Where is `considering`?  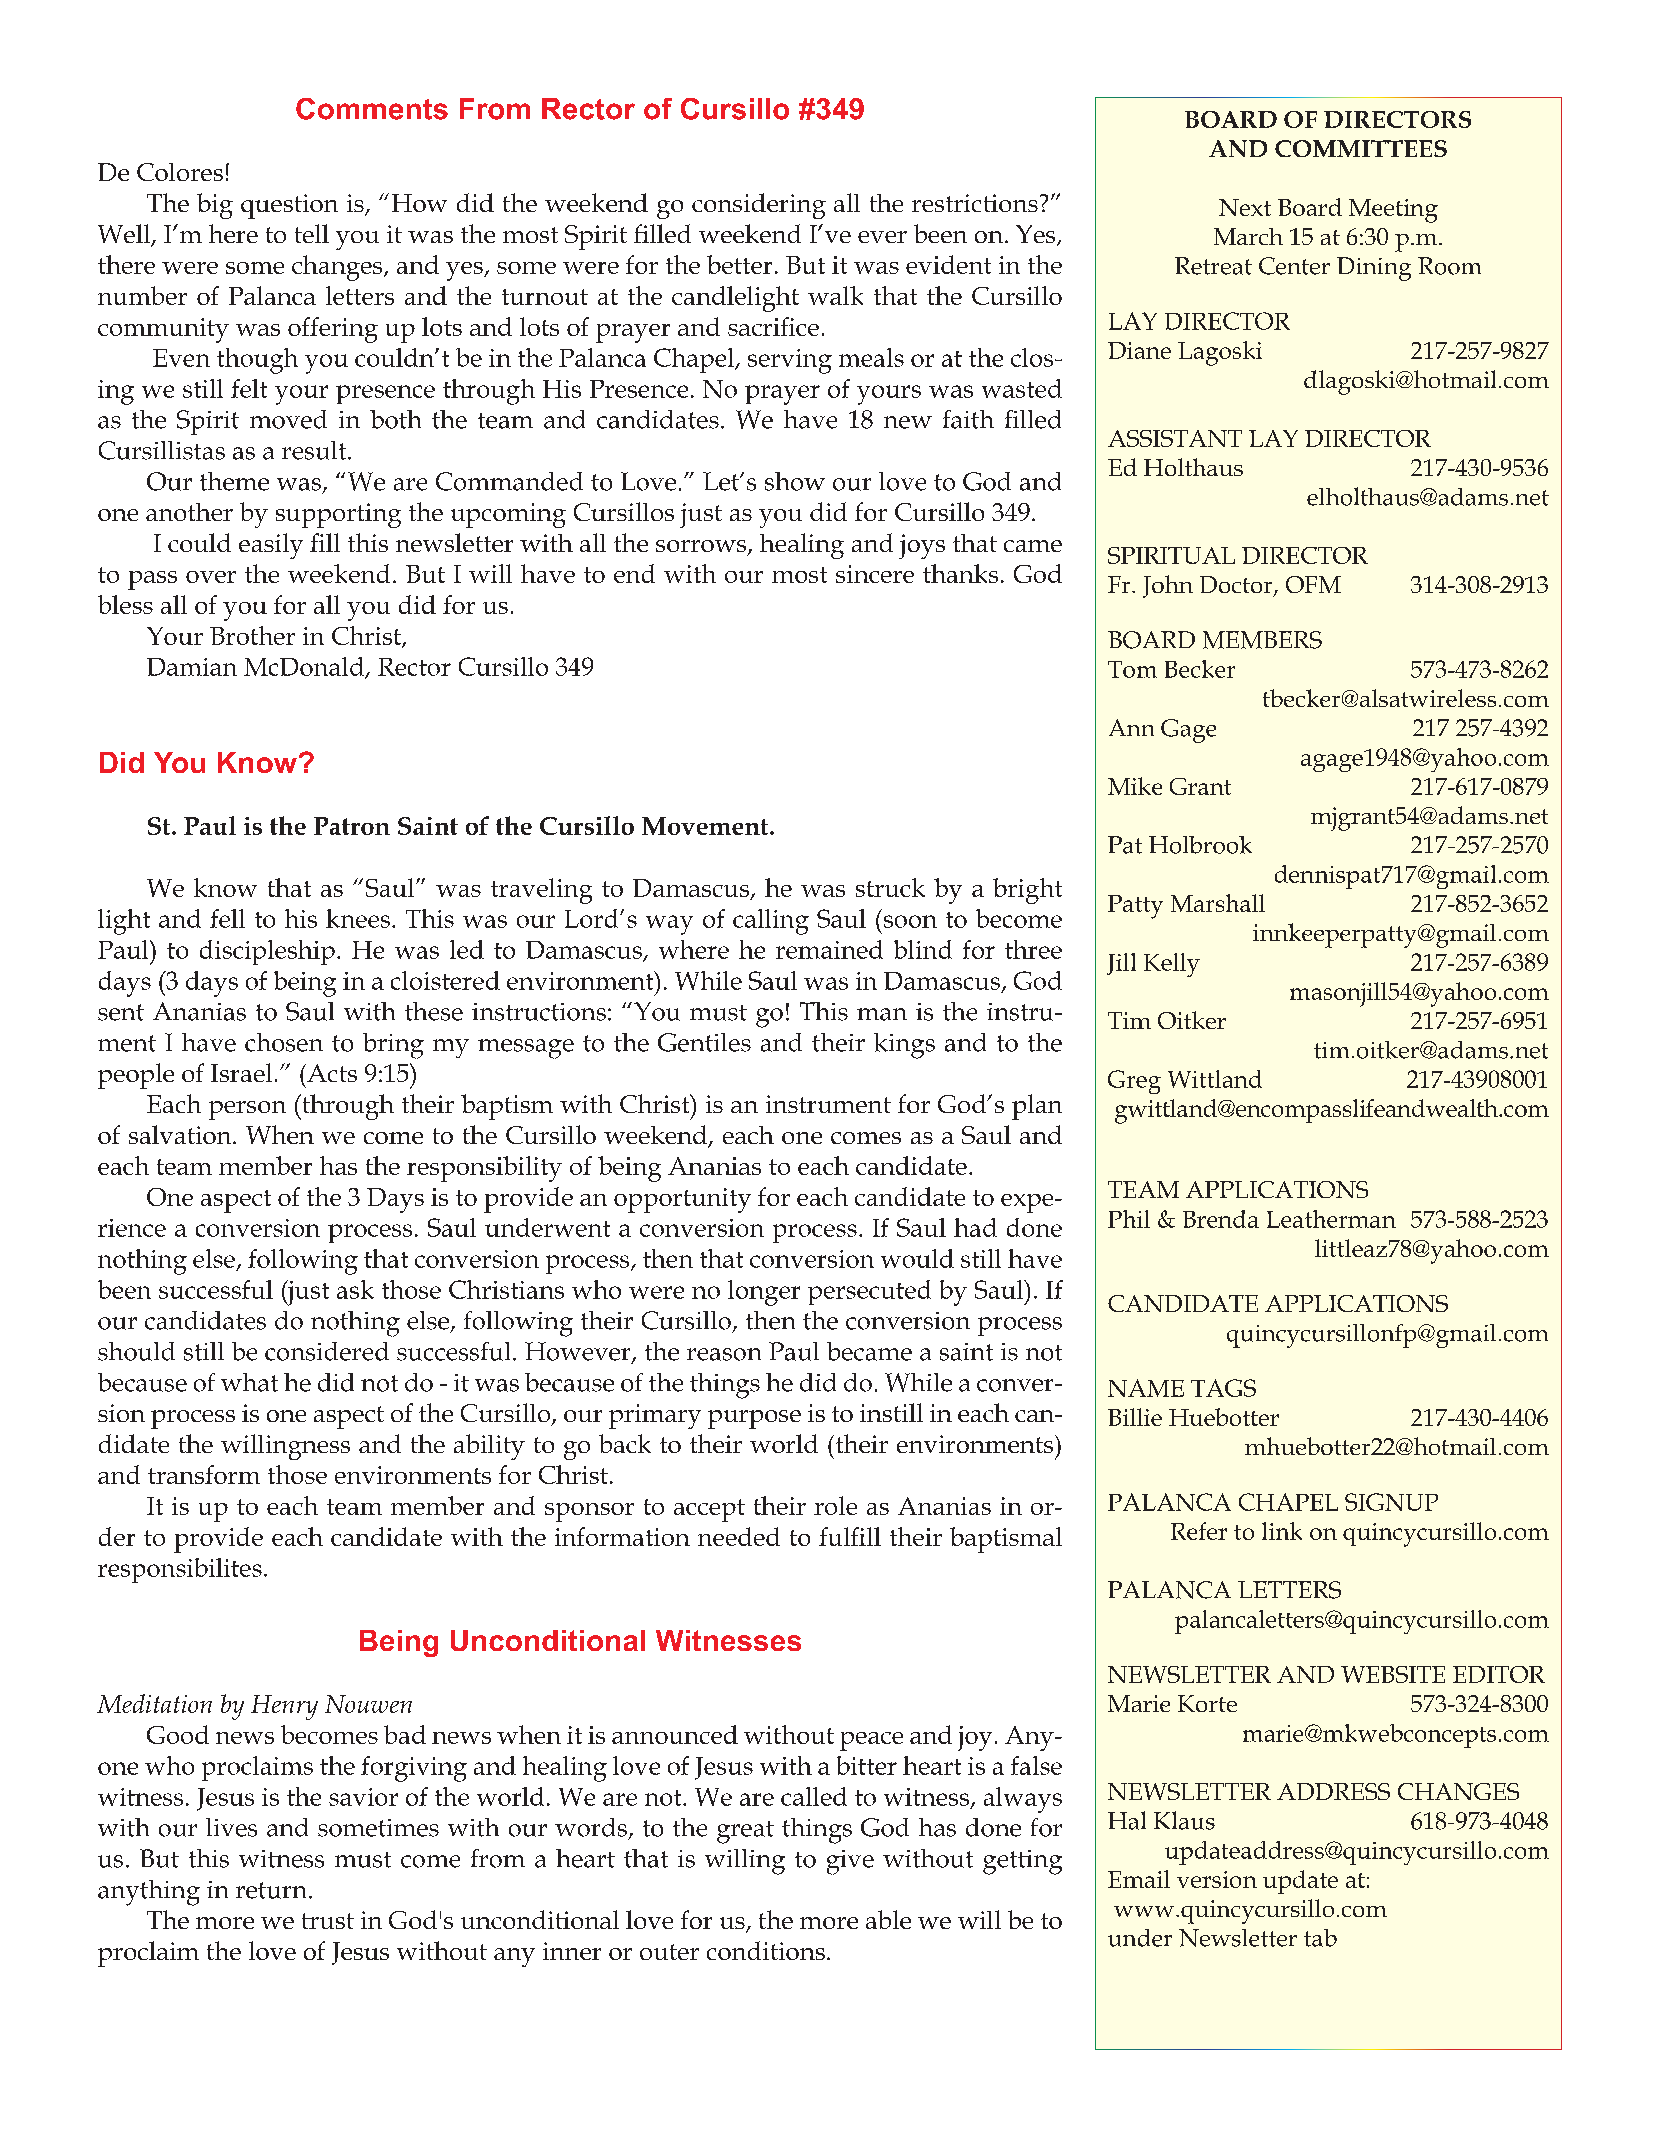
considering is located at coordinates (759, 206).
